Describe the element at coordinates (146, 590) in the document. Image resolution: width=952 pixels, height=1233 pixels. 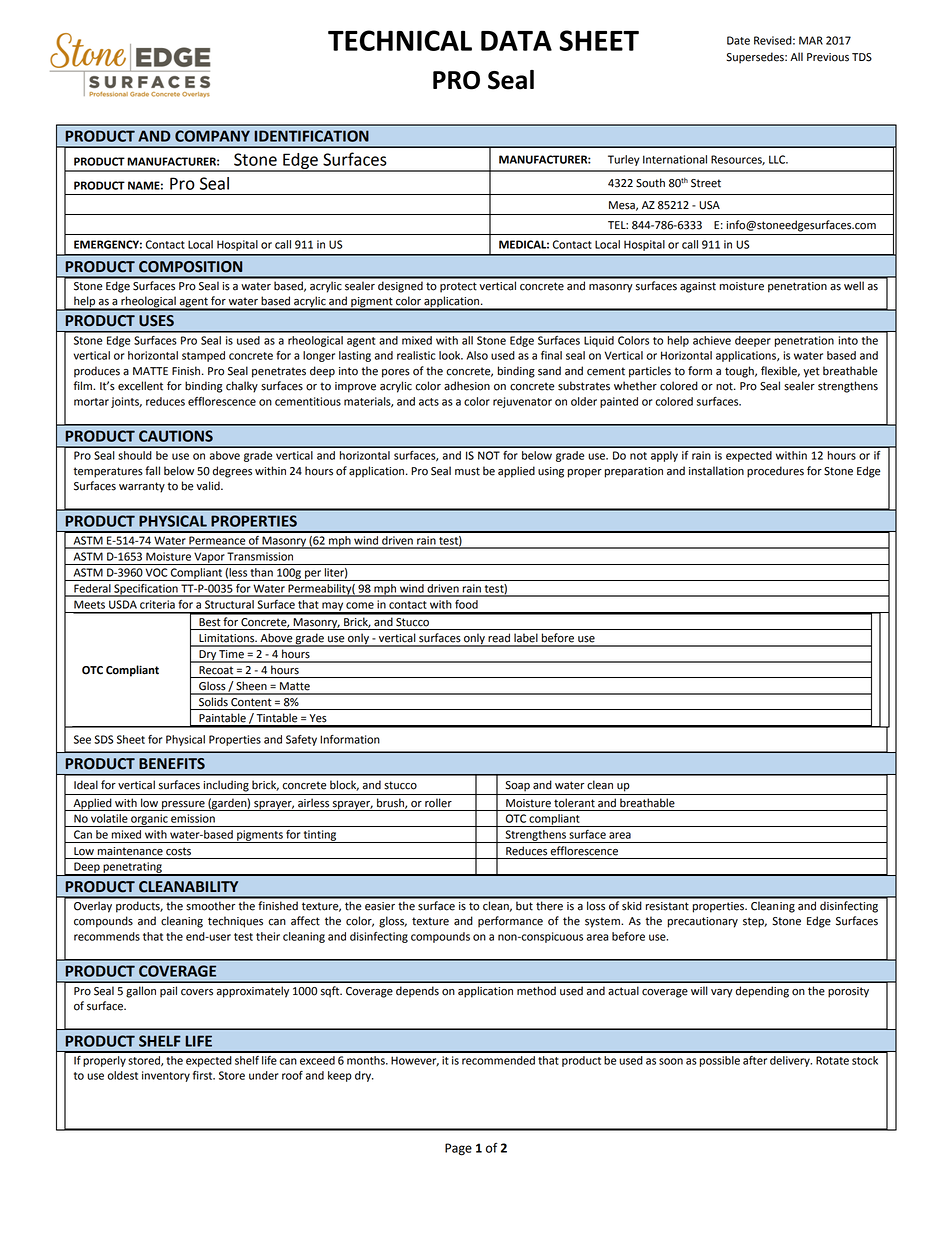
I see `Specification` at that location.
